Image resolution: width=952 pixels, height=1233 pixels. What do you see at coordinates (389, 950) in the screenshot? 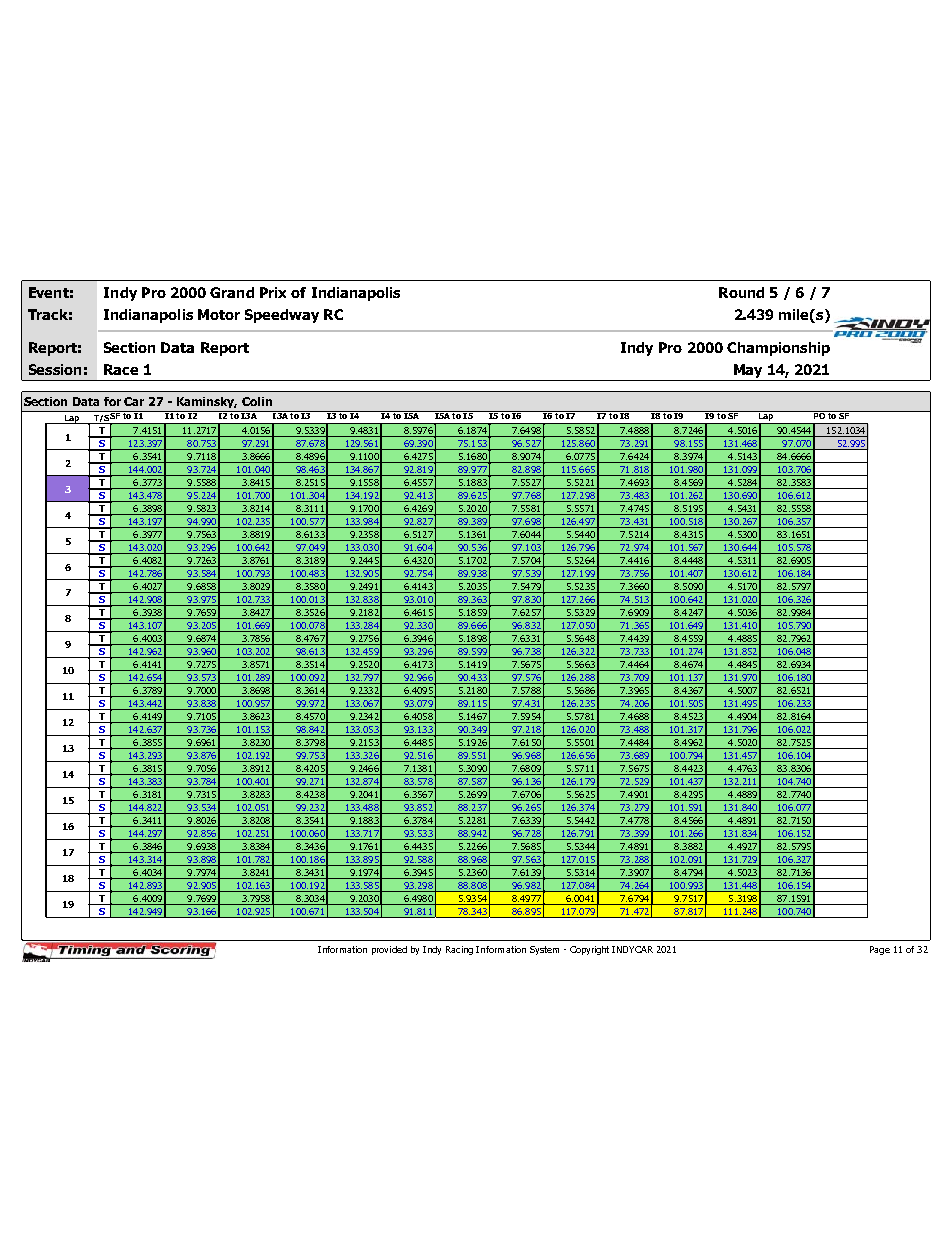
I see `provided` at bounding box center [389, 950].
